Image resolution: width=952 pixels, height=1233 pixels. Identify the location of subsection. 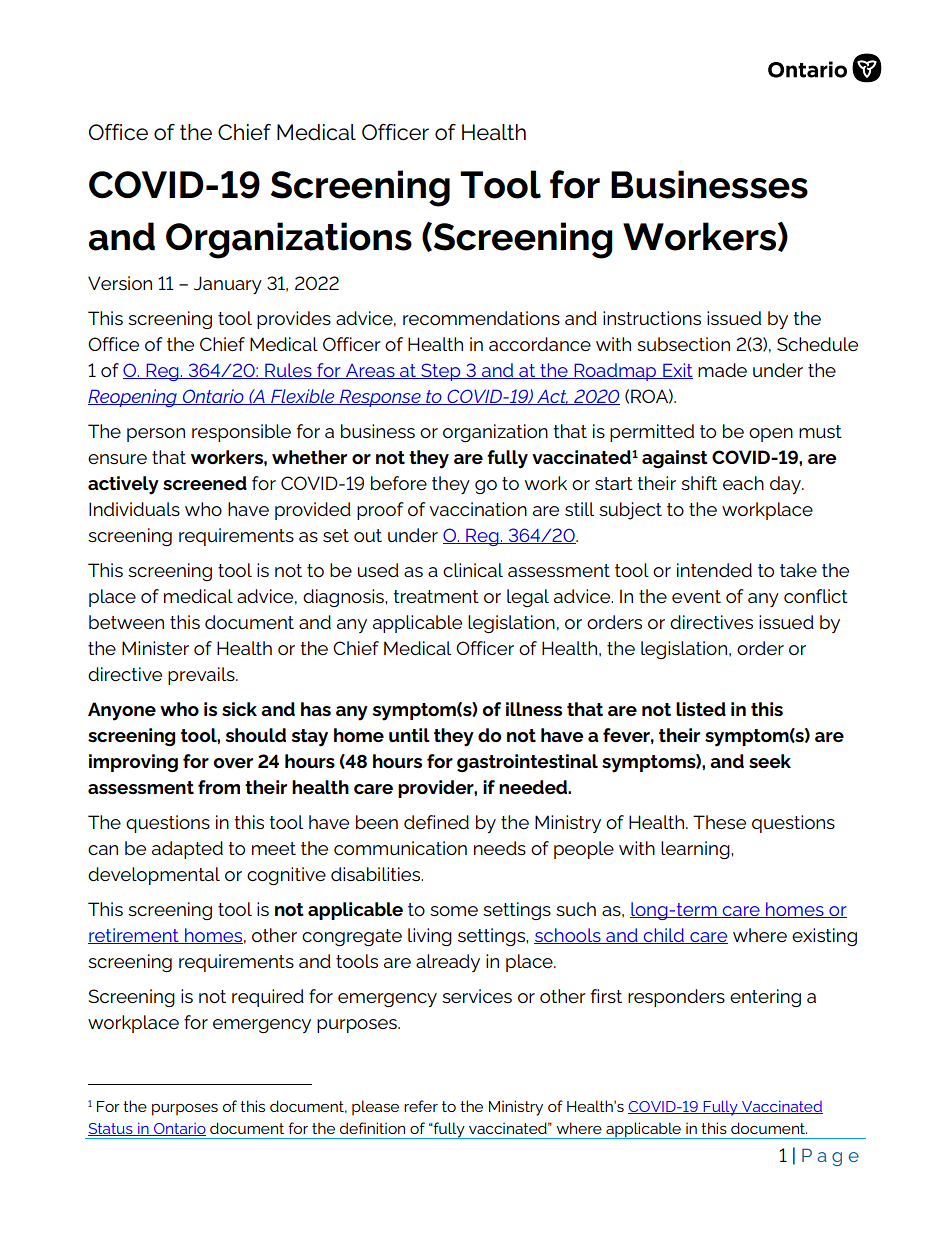
(683, 344).
